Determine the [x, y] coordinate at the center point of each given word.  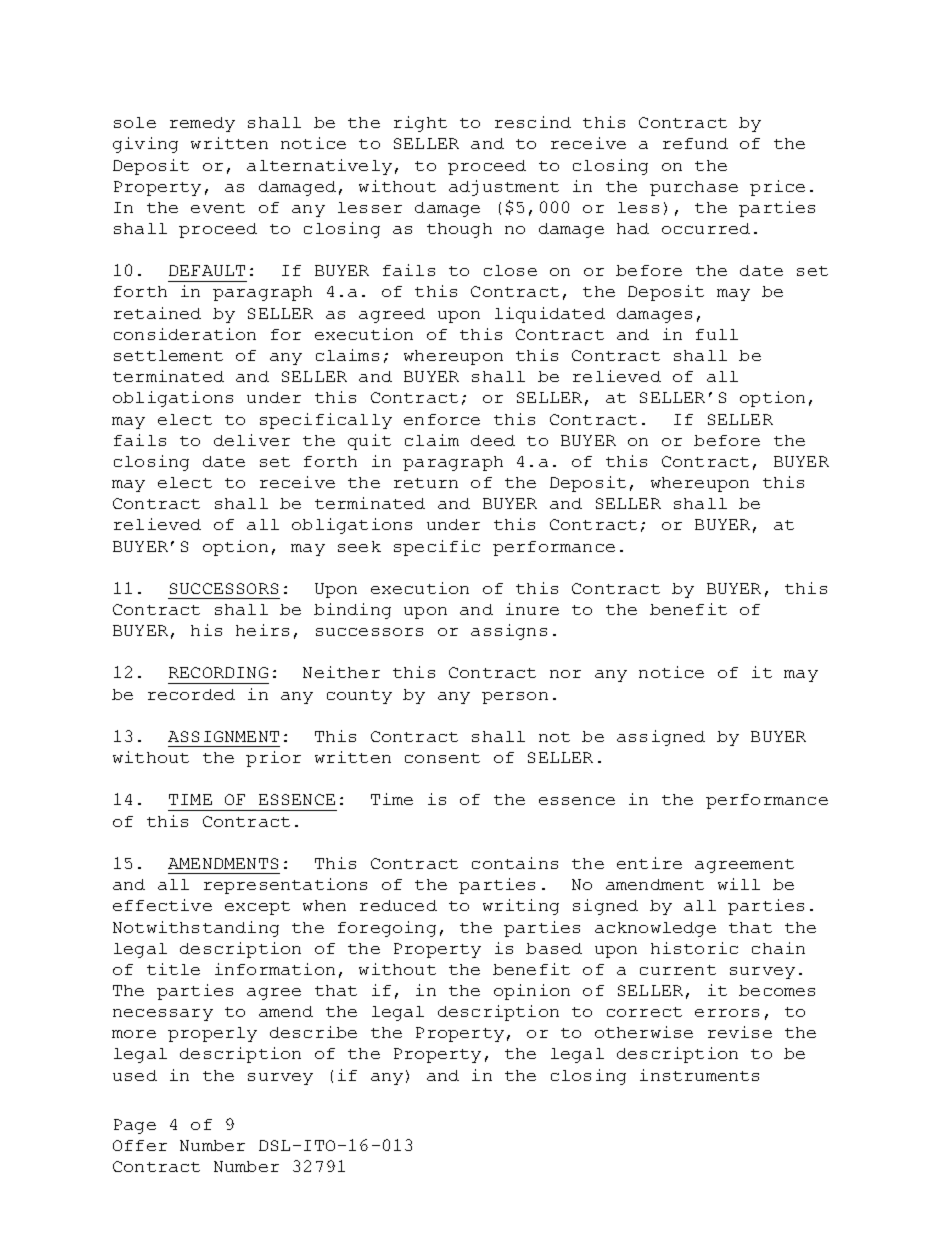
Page [135, 1126]
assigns [509, 632]
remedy [202, 124]
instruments [699, 1075]
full [717, 334]
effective [162, 905]
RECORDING [218, 672]
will [739, 884]
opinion [532, 992]
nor [565, 674]
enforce [442, 419]
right [420, 124]
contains [515, 863]
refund [695, 143]
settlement [168, 355]
